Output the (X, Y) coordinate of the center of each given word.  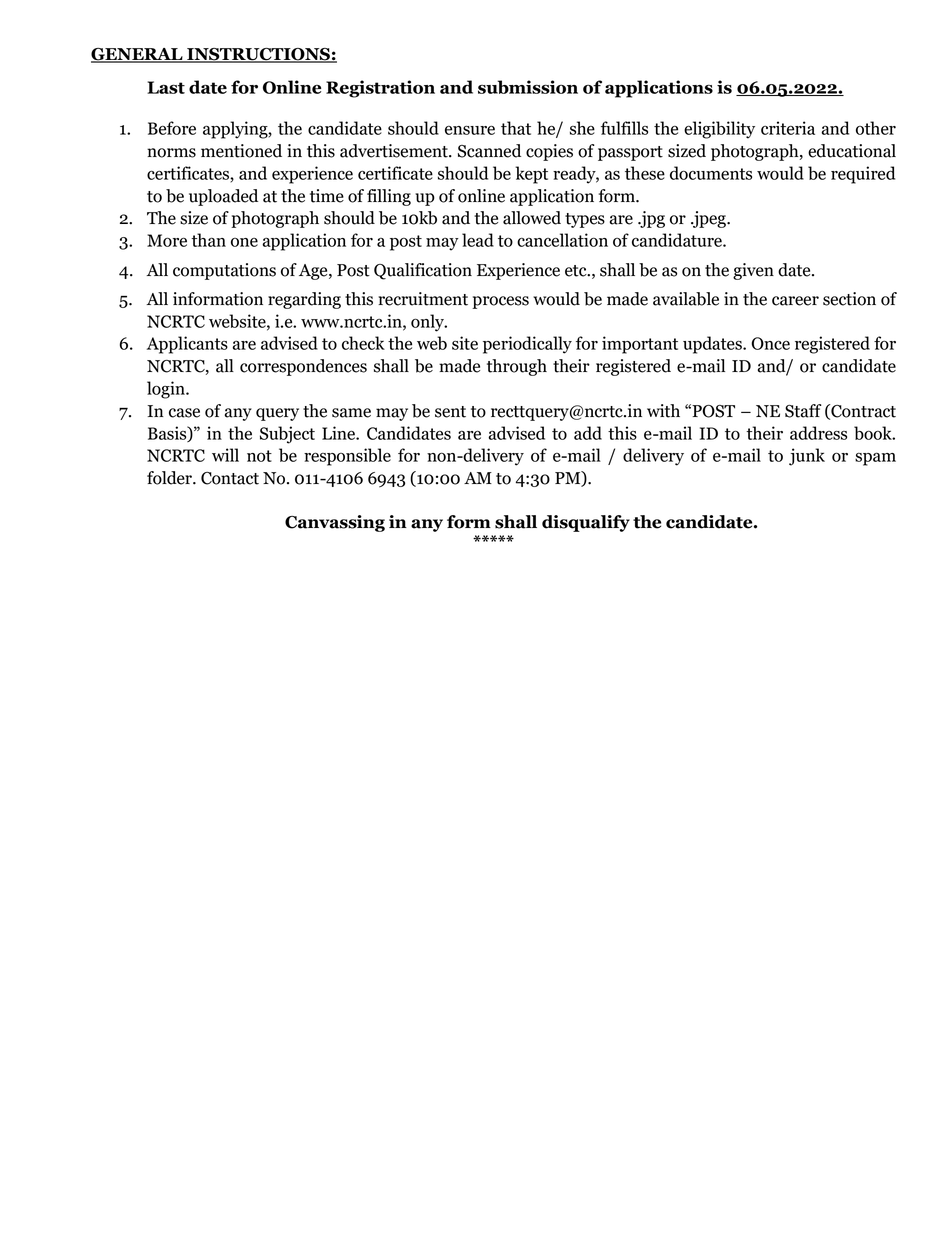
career (795, 301)
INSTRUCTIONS (258, 55)
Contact (230, 478)
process (500, 302)
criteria (788, 128)
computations (224, 271)
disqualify (586, 523)
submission (528, 87)
